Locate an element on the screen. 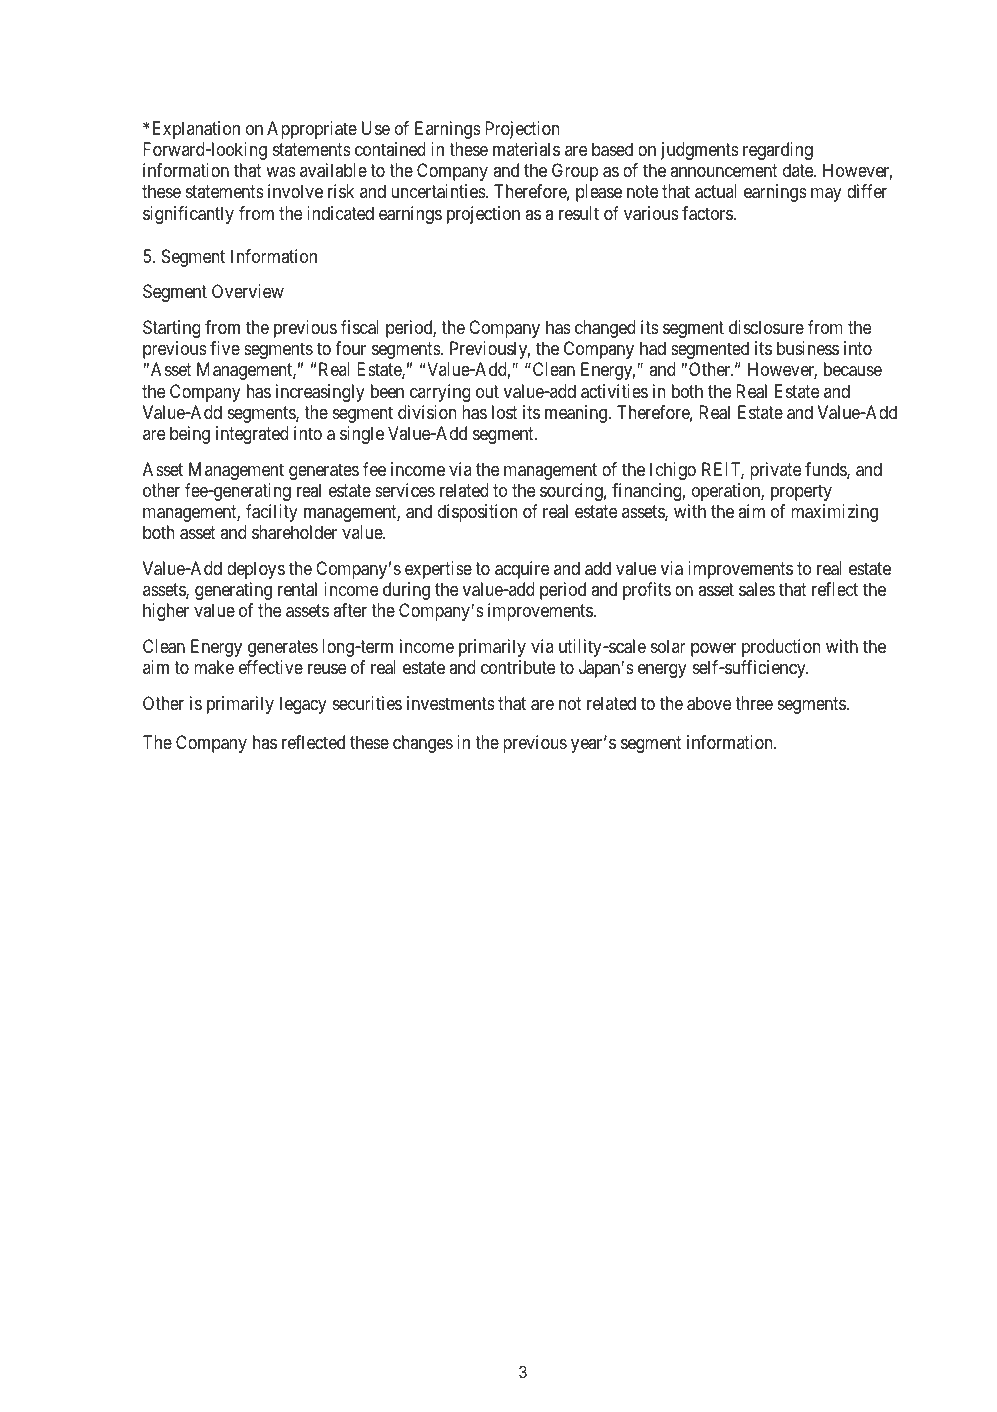 The width and height of the screenshot is (997, 1412). because is located at coordinates (853, 369).
